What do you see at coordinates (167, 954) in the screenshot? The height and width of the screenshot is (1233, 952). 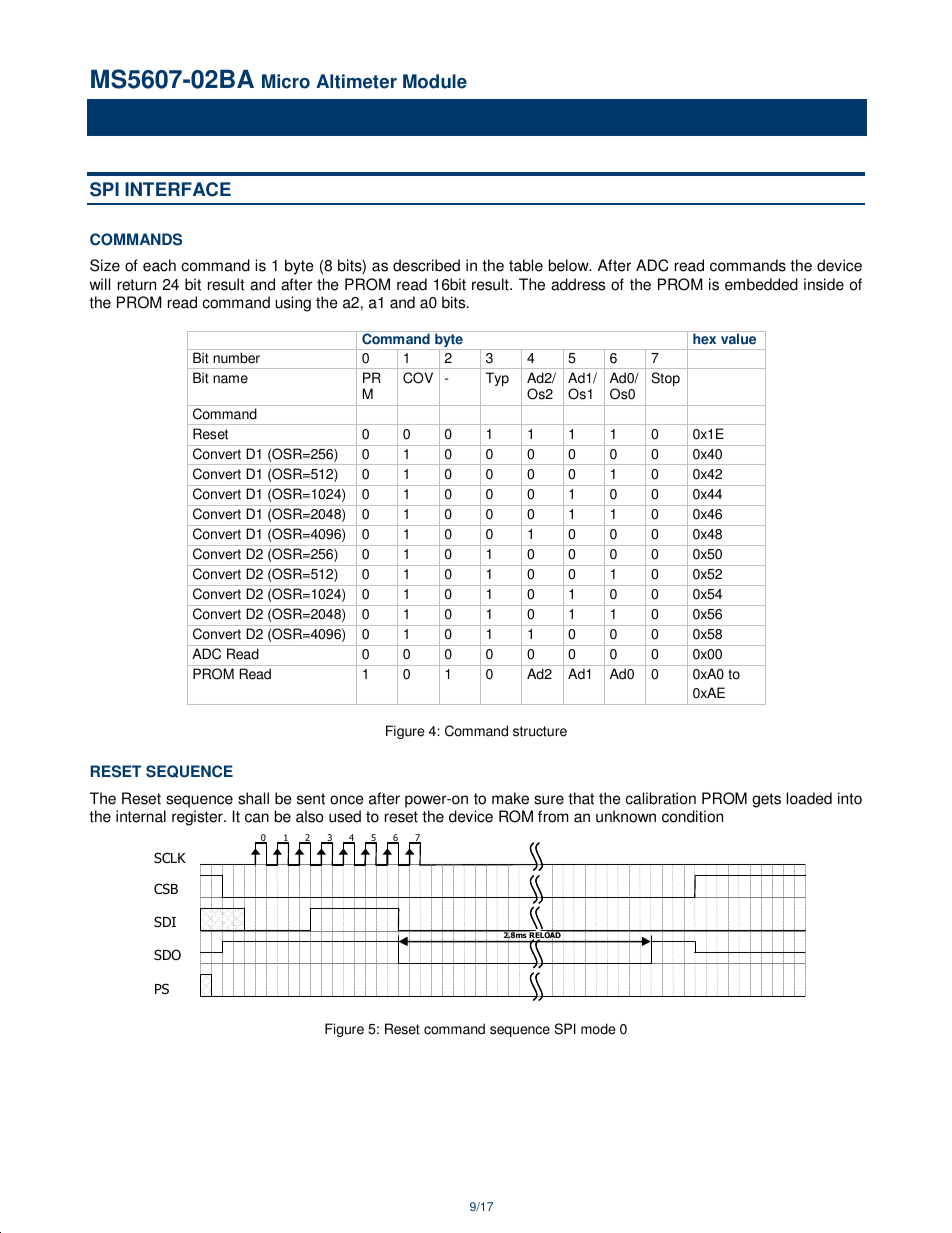 I see `SDO` at bounding box center [167, 954].
